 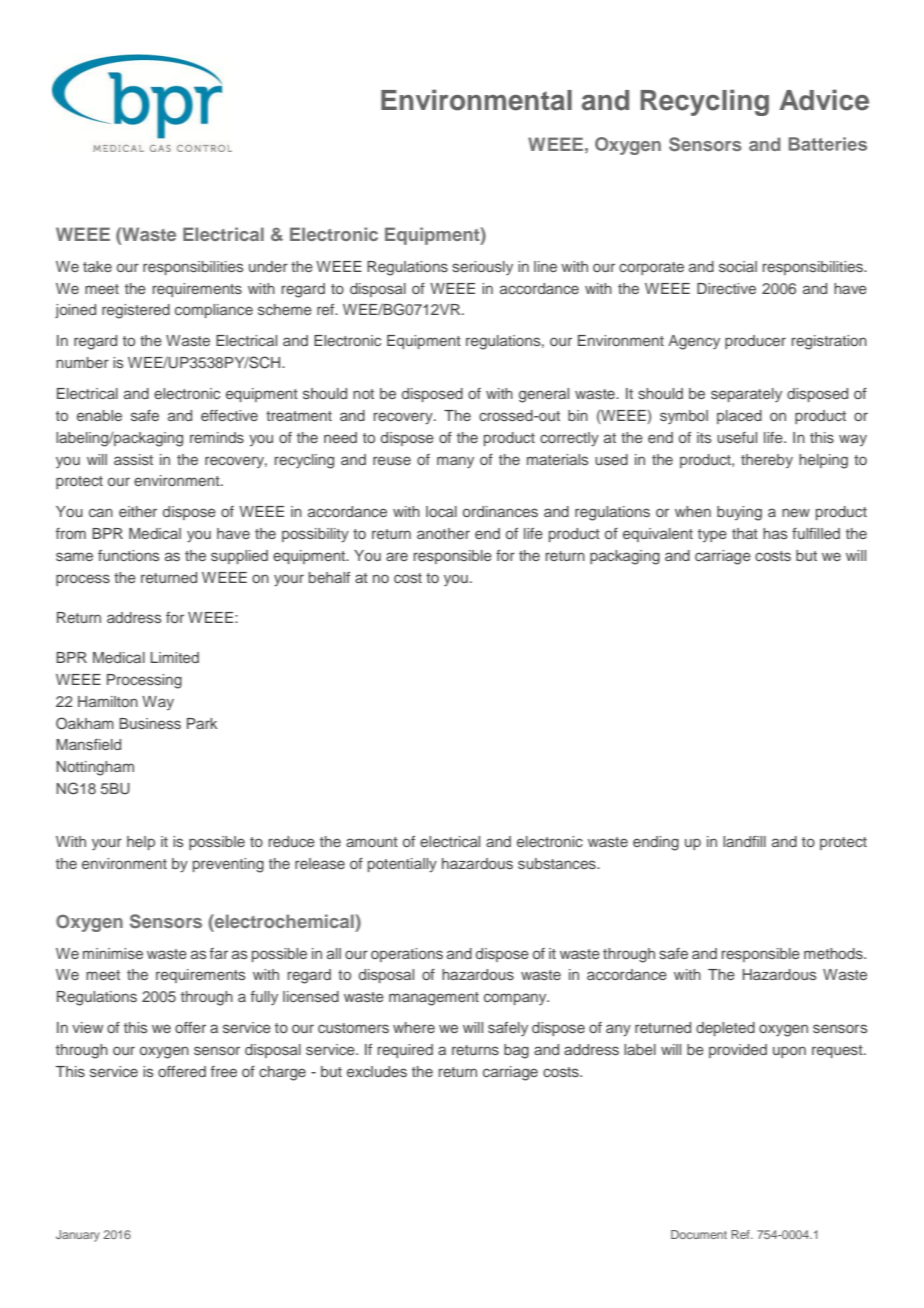 I want to click on operations, so click(x=407, y=955).
